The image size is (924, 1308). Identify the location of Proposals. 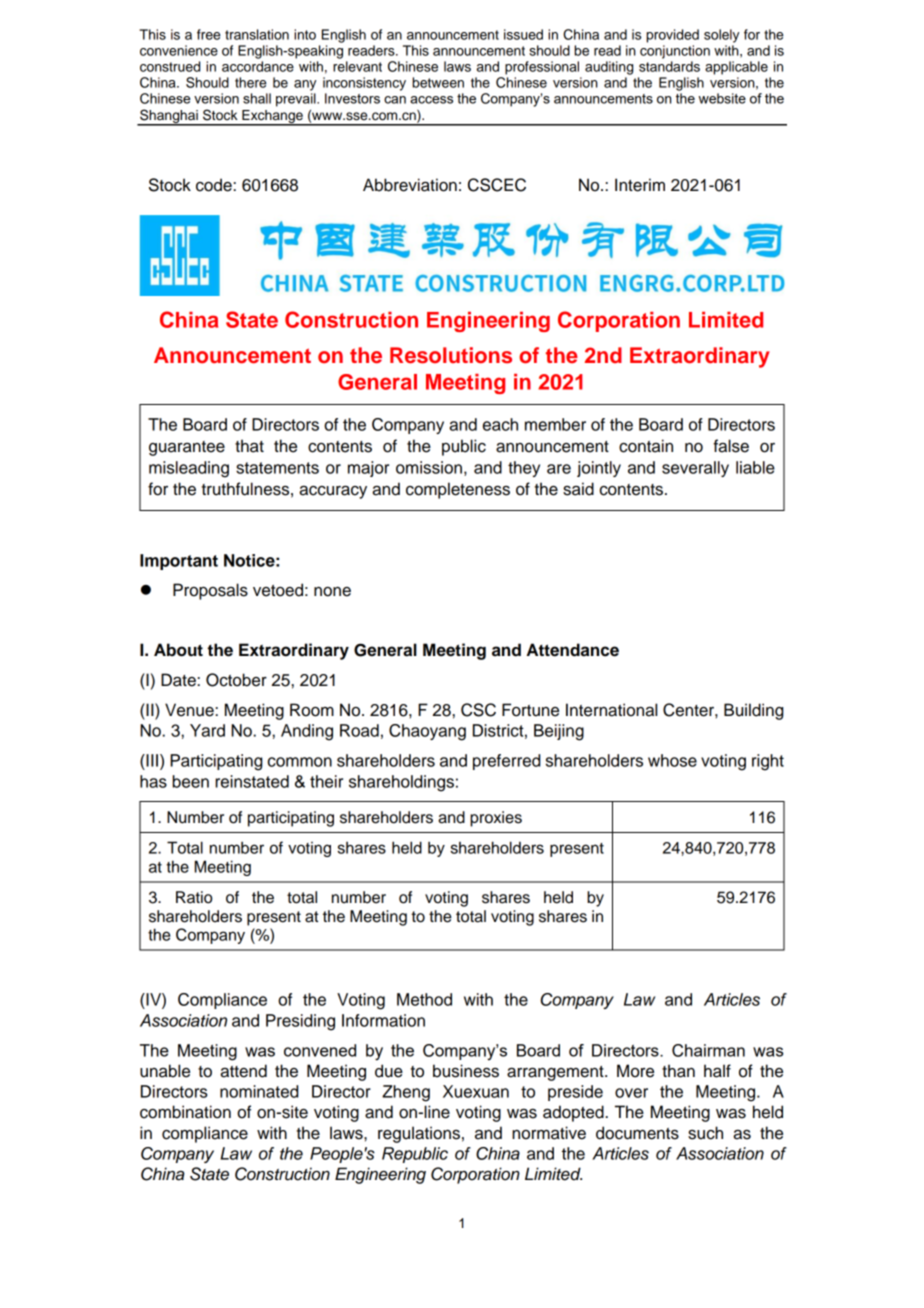
(210, 591).
